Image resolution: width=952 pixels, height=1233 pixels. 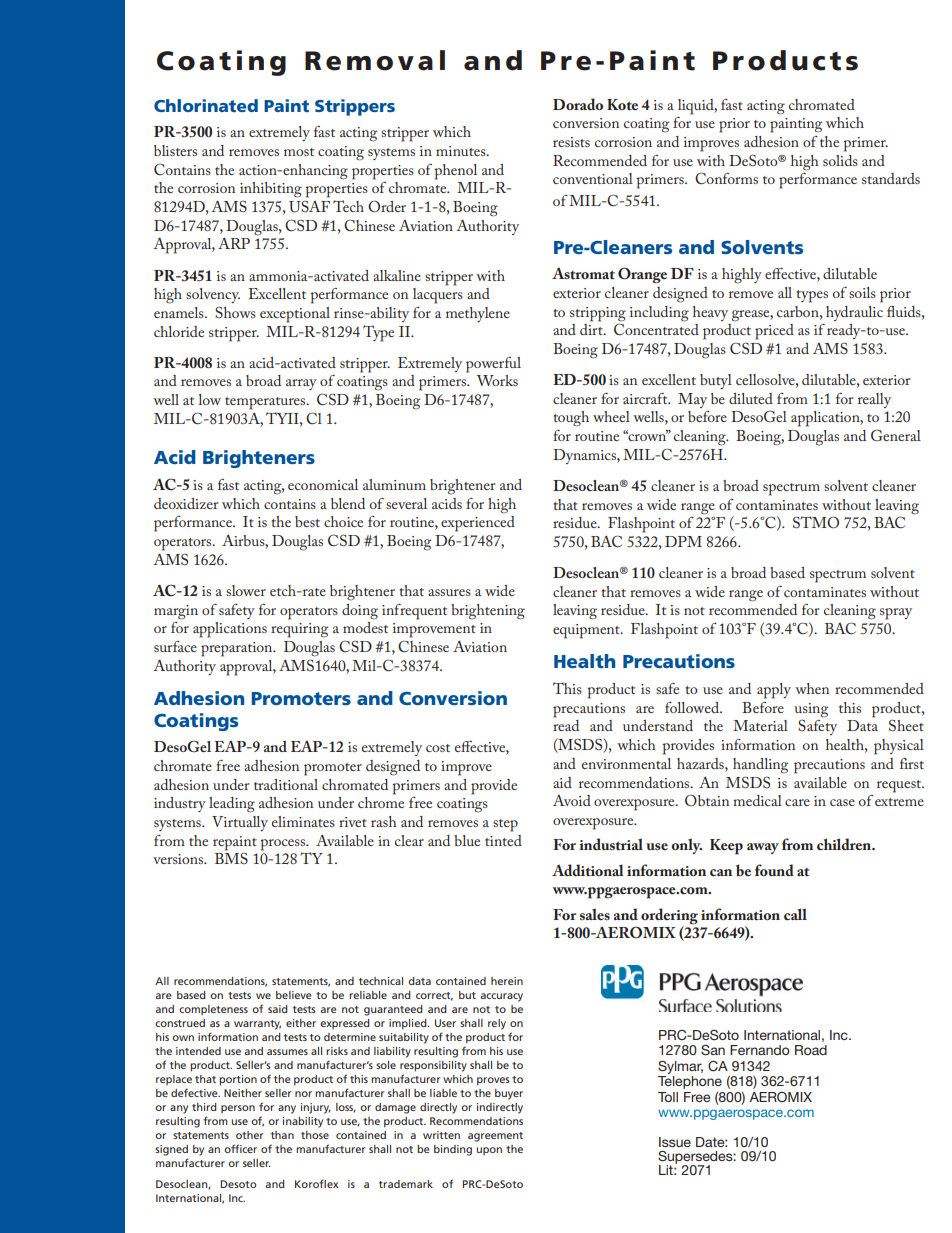 I want to click on requiring, so click(x=299, y=630).
